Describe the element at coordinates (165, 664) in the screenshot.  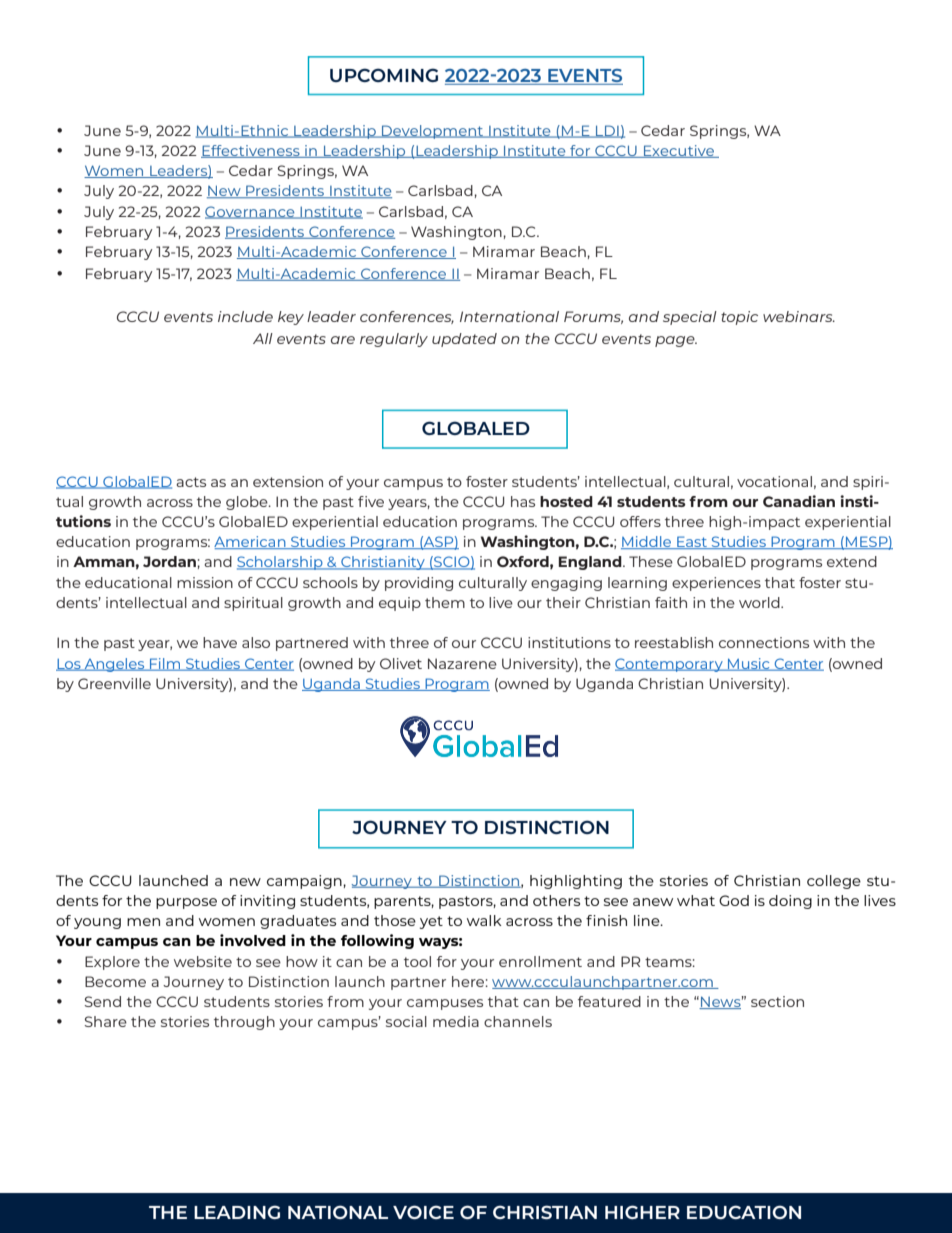
I see `Film` at that location.
